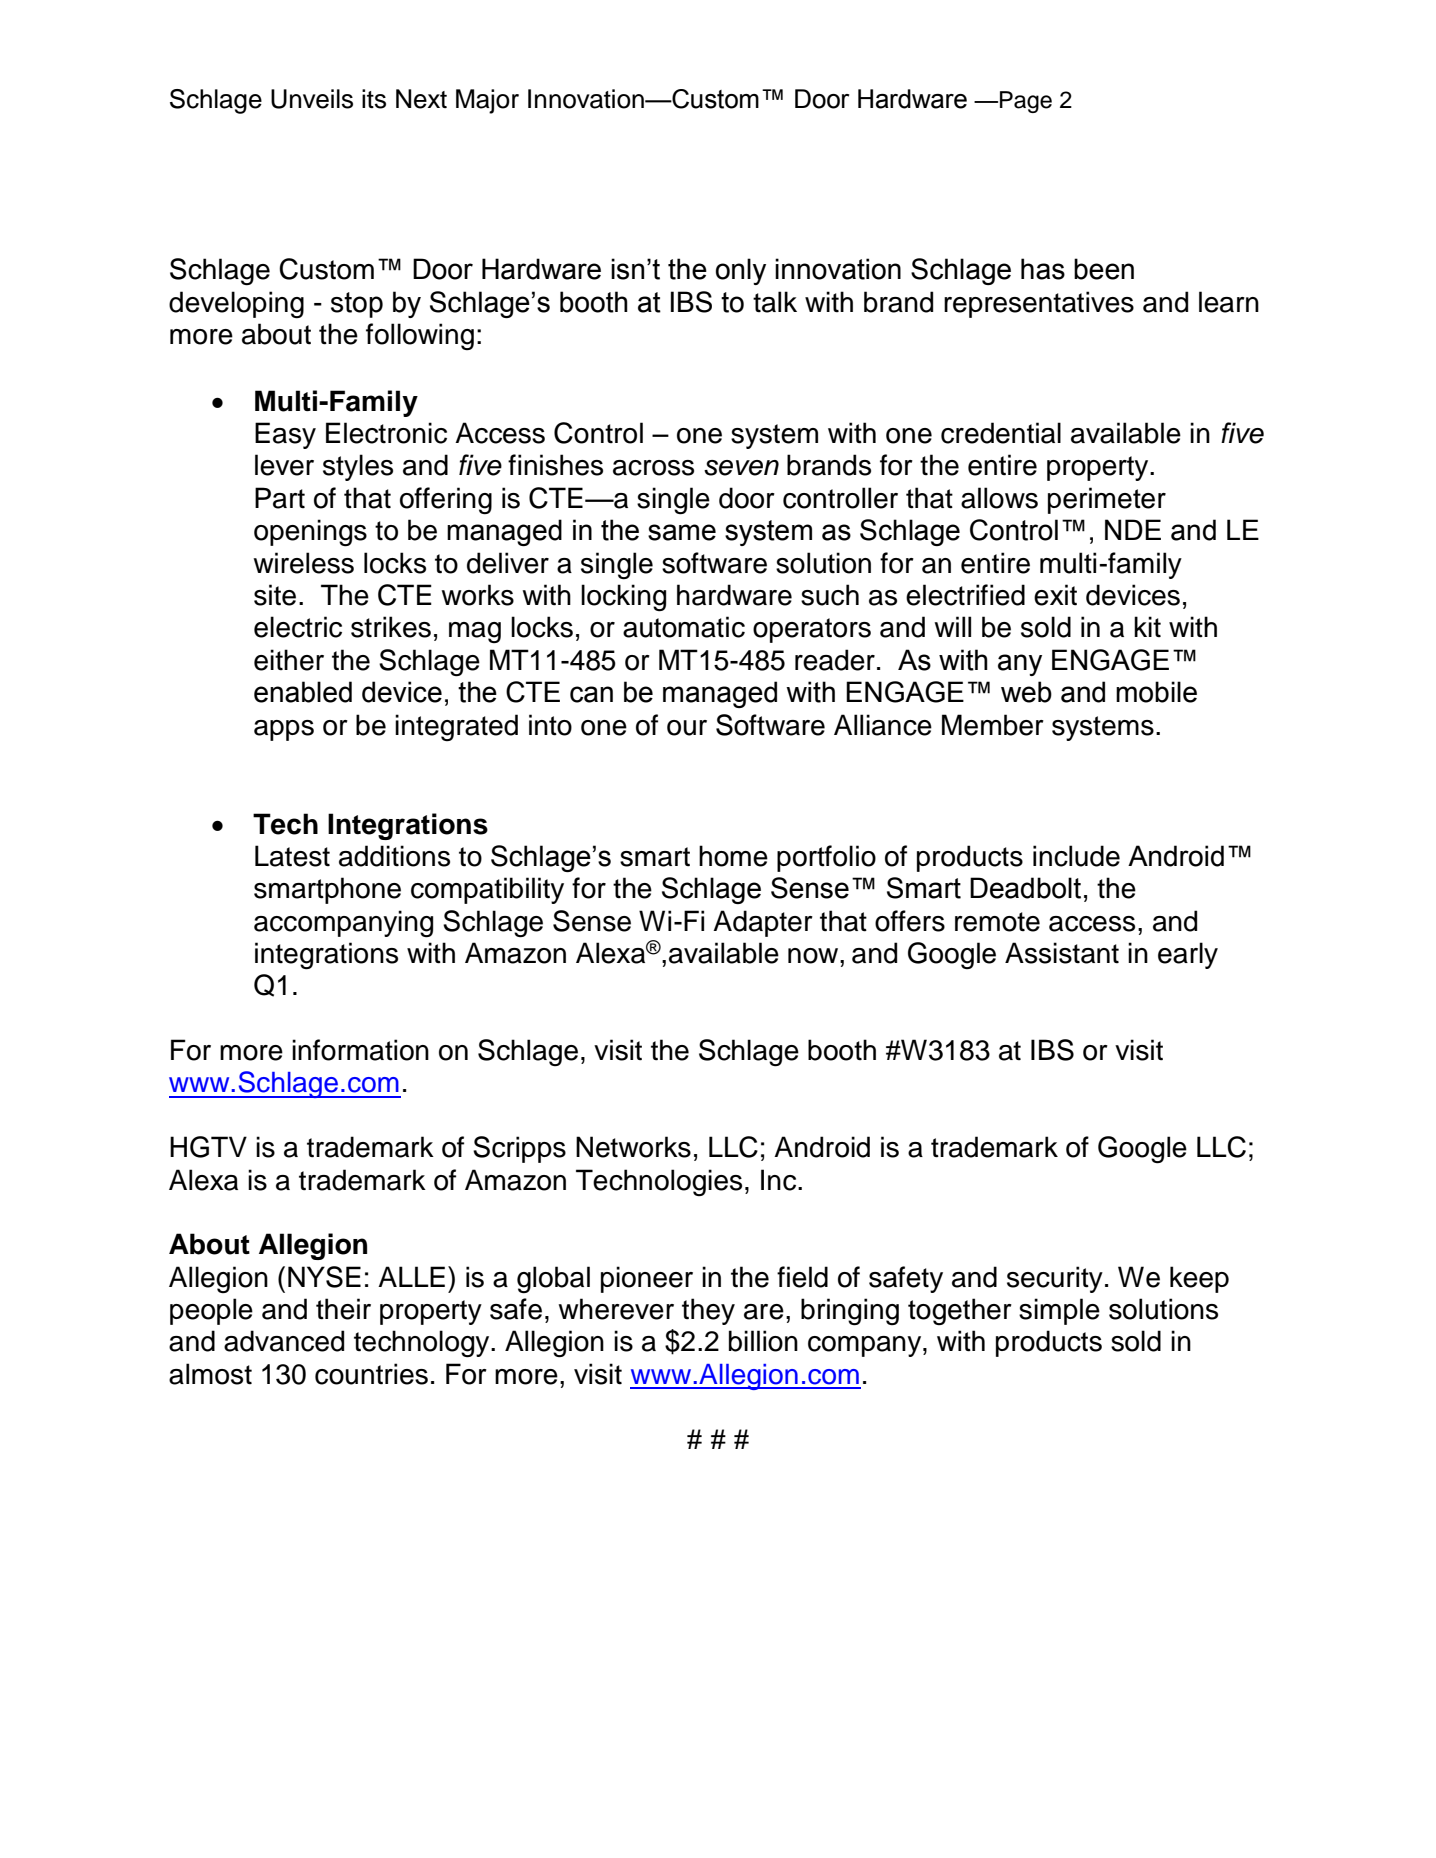 The height and width of the image is (1858, 1436). Describe the element at coordinates (733, 856) in the image. I see `home` at that location.
